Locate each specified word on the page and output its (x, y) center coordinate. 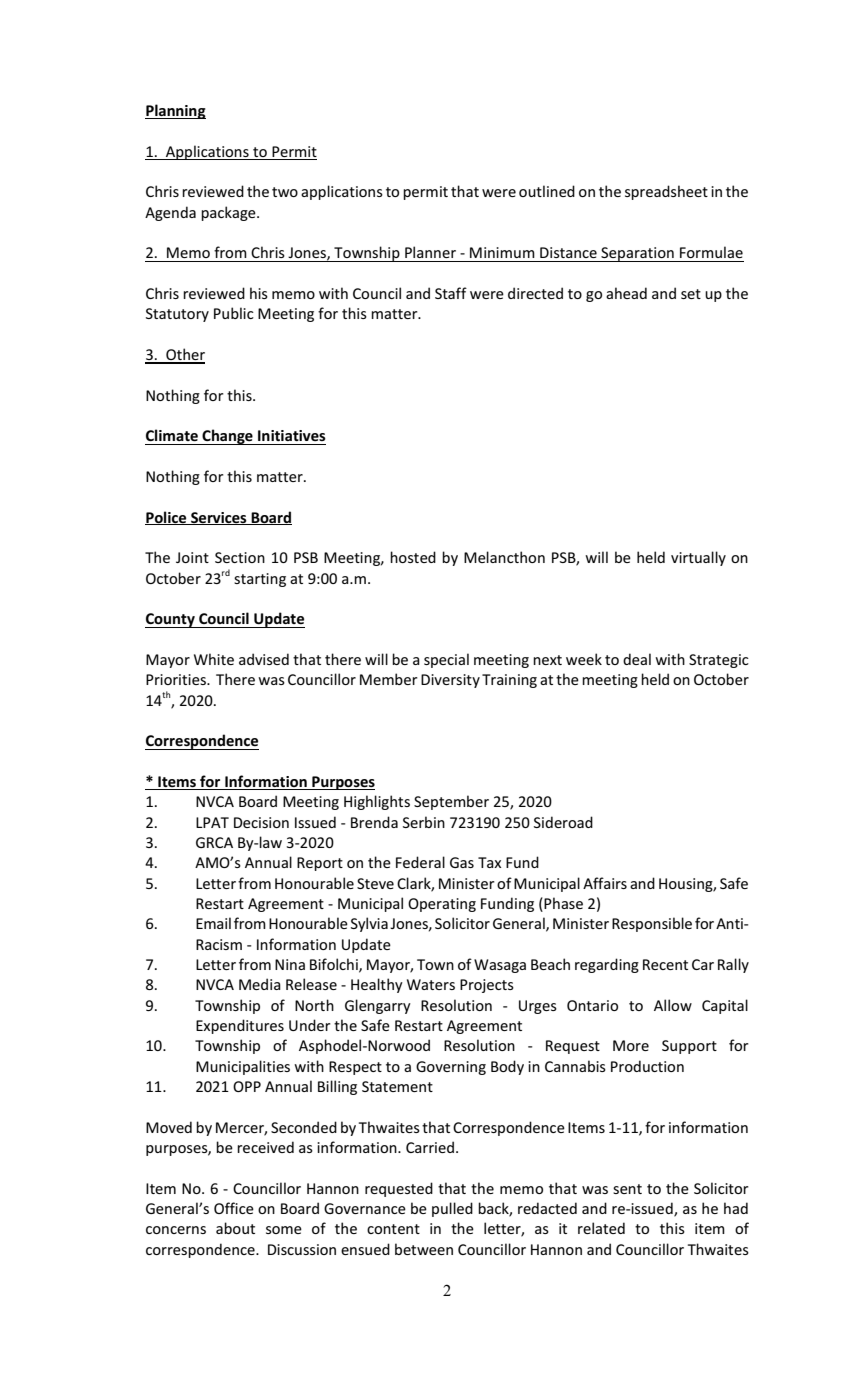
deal (637, 659)
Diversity (450, 681)
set (691, 294)
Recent (665, 964)
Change (227, 437)
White (214, 659)
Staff (451, 293)
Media (260, 984)
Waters (431, 984)
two (285, 192)
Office (234, 1208)
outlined (547, 191)
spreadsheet (666, 192)
